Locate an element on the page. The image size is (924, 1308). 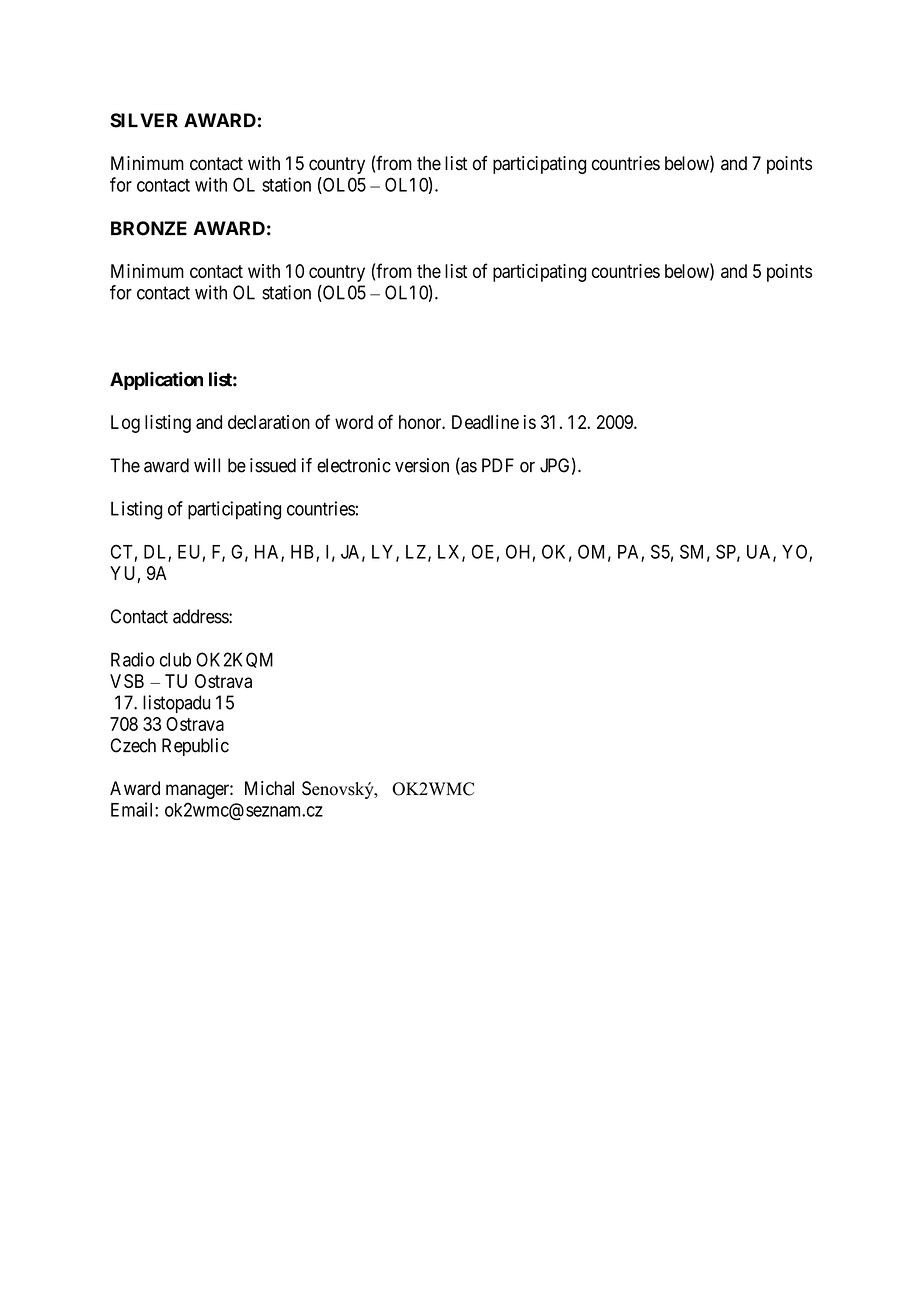
Michal is located at coordinates (269, 788).
